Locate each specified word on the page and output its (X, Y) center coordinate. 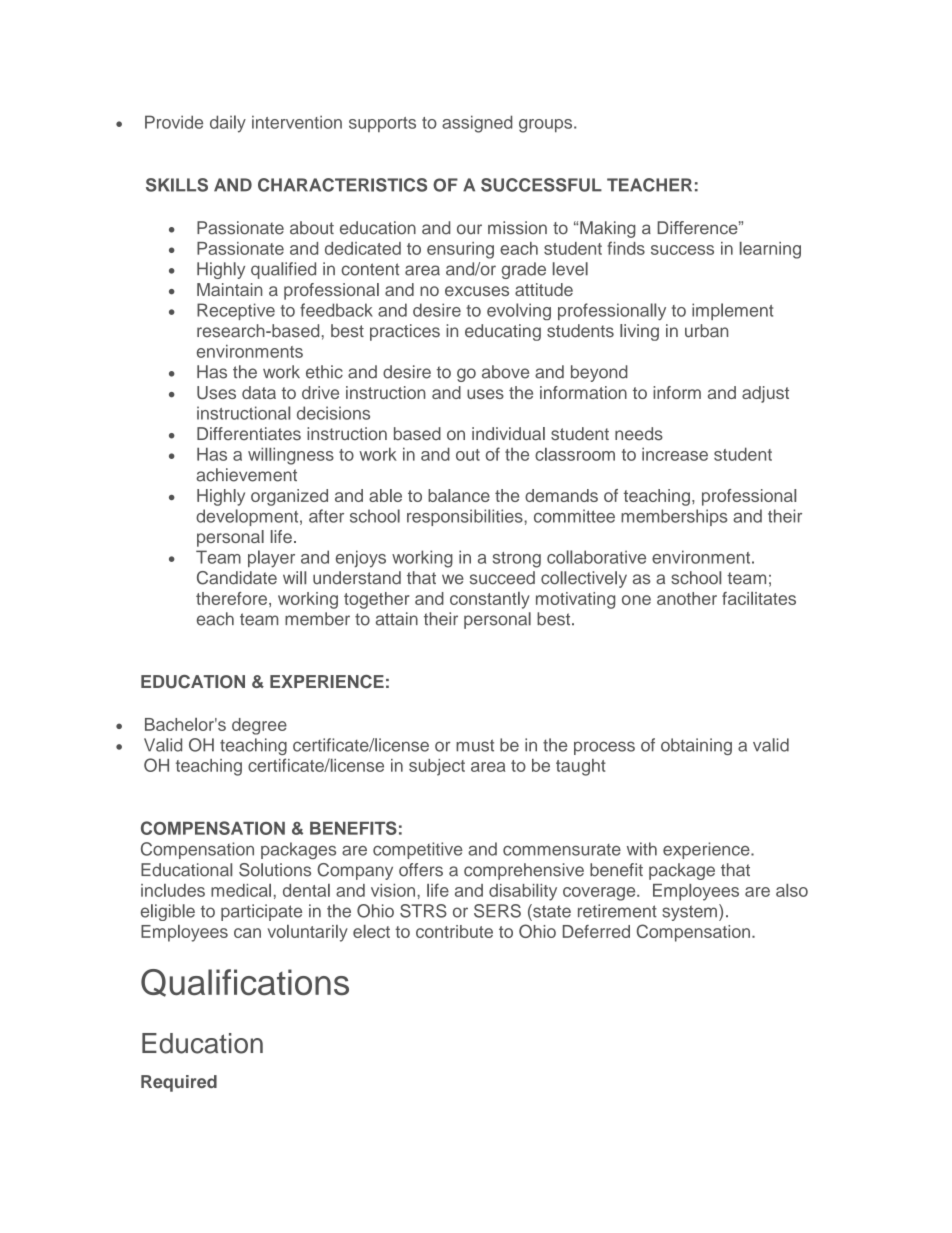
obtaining (696, 746)
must (475, 745)
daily (228, 124)
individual (508, 434)
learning (770, 250)
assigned (477, 124)
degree (259, 726)
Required (179, 1083)
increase (675, 454)
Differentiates (249, 434)
